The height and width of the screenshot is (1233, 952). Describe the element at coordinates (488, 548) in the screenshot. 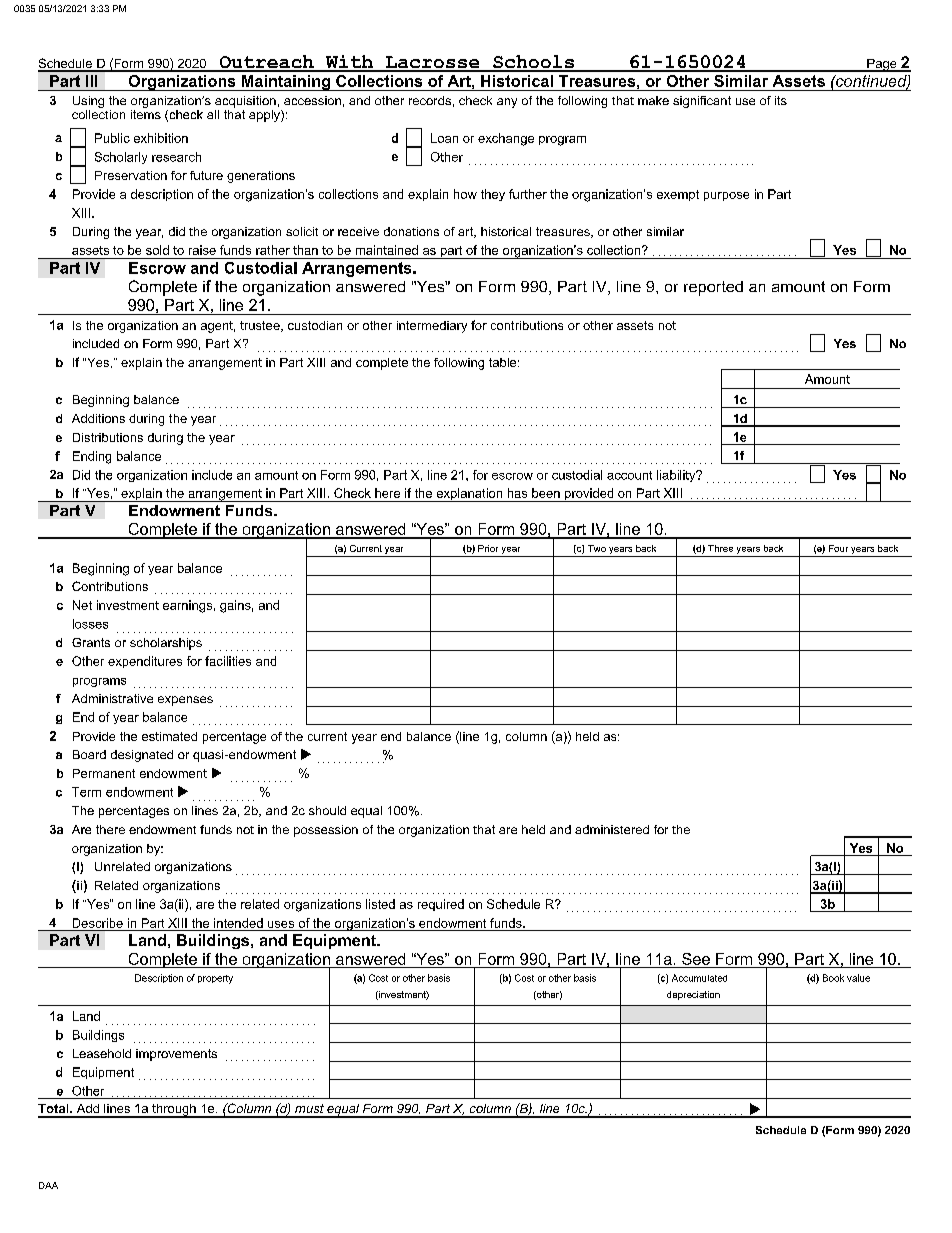

I see `Prior` at that location.
